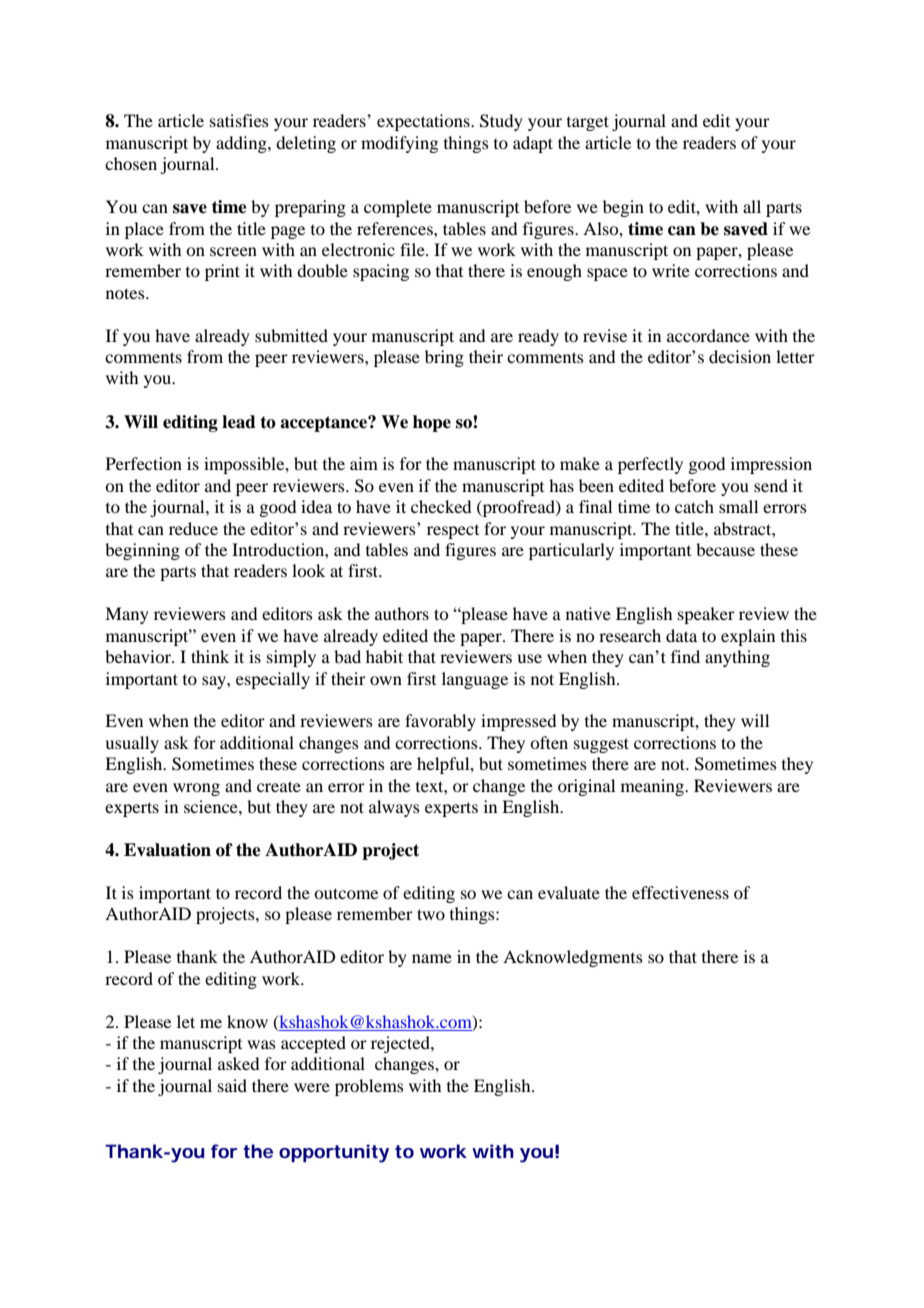 This document has height=1308, width=924. I want to click on expectations, so click(424, 122).
